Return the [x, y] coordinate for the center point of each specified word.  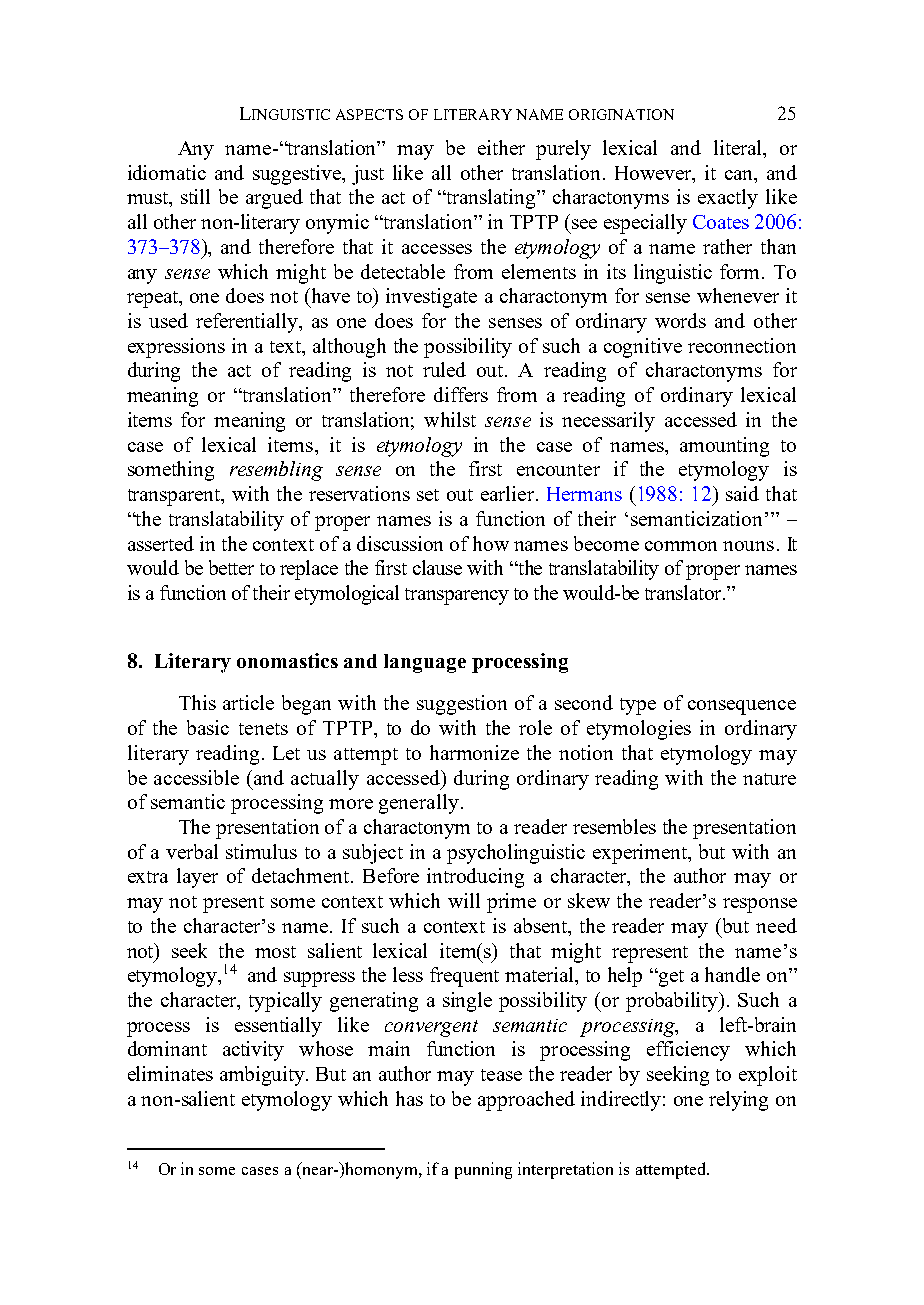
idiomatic [167, 172]
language [425, 663]
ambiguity [263, 1076]
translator [684, 592]
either [501, 147]
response [760, 905]
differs [461, 394]
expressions [176, 348]
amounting [724, 447]
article [248, 702]
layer [197, 878]
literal [739, 147]
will [464, 900]
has [409, 1098]
